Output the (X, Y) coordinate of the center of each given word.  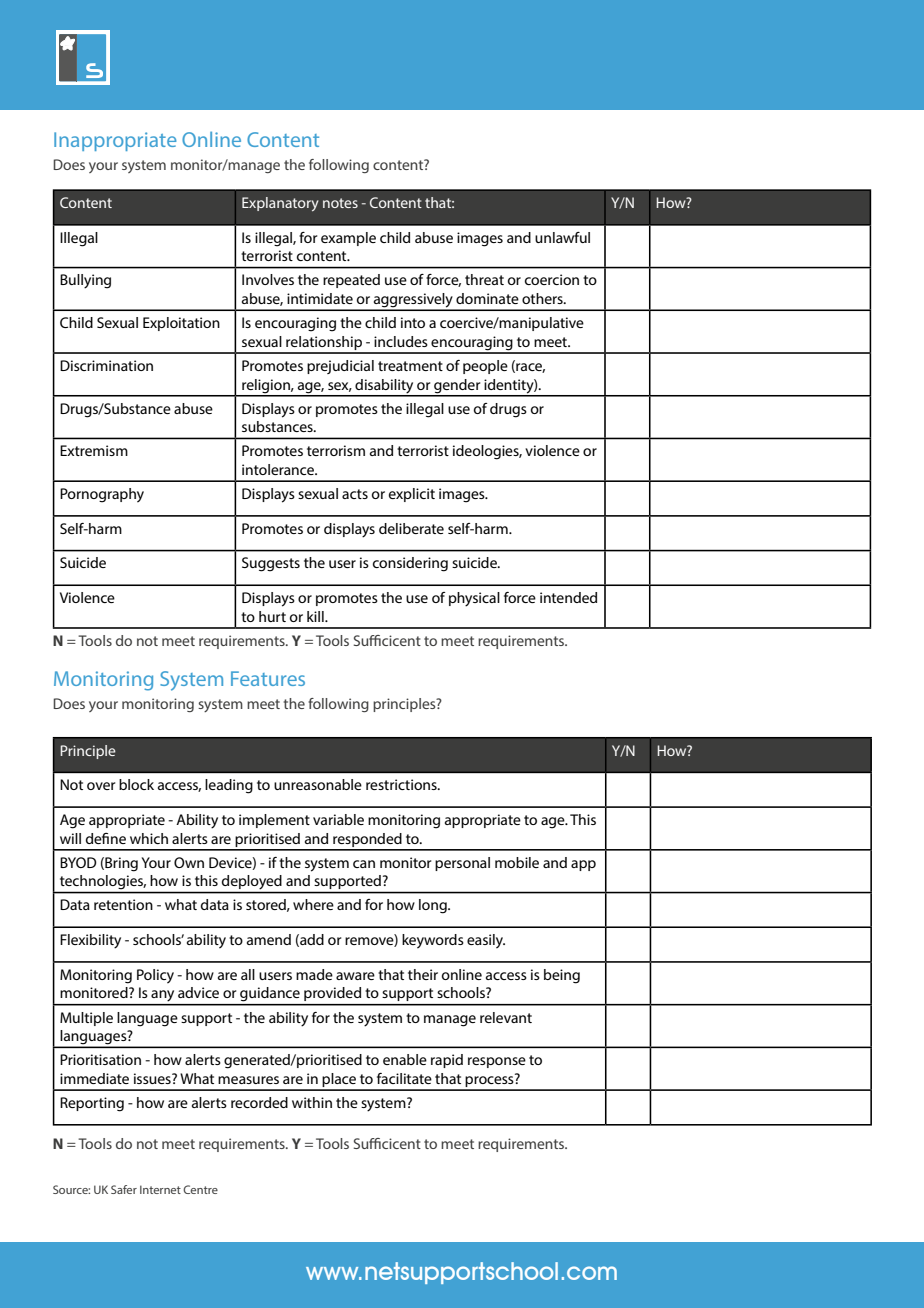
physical (474, 599)
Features (268, 678)
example (348, 239)
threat (484, 279)
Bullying (85, 281)
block (136, 784)
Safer (124, 1189)
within (312, 1102)
